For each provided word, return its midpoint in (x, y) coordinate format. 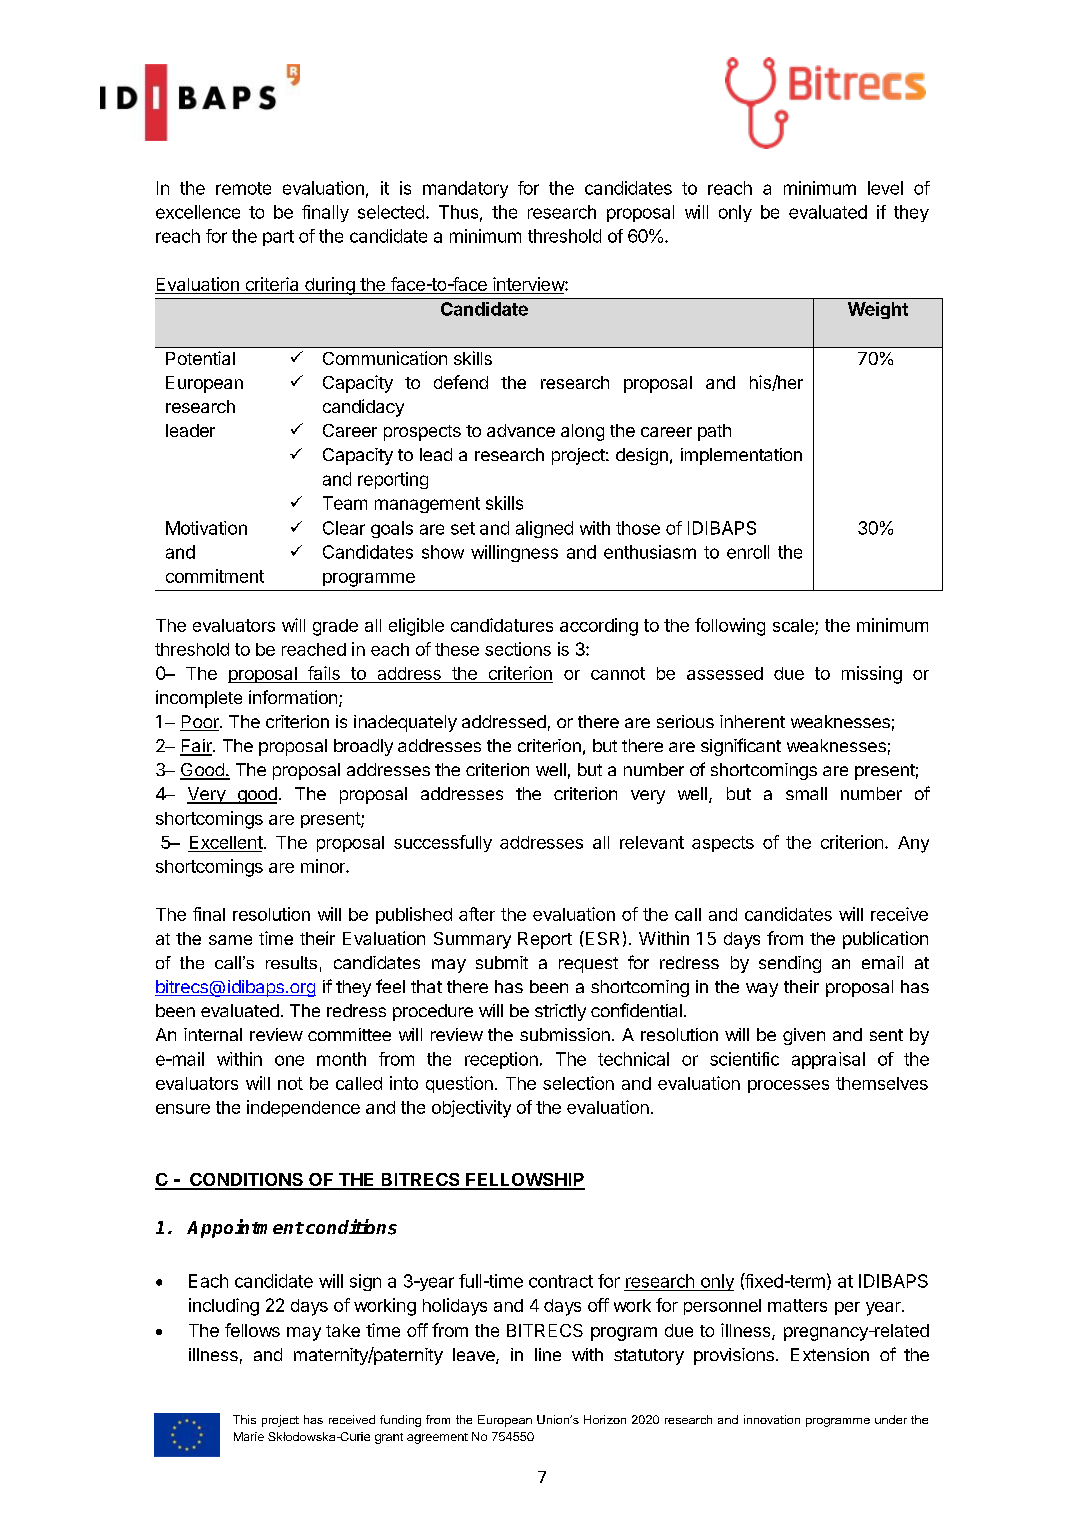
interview (528, 285)
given (804, 1036)
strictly (560, 1012)
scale (794, 626)
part (278, 238)
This (244, 1419)
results (291, 962)
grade (335, 627)
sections (518, 649)
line (548, 1354)
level (885, 188)
